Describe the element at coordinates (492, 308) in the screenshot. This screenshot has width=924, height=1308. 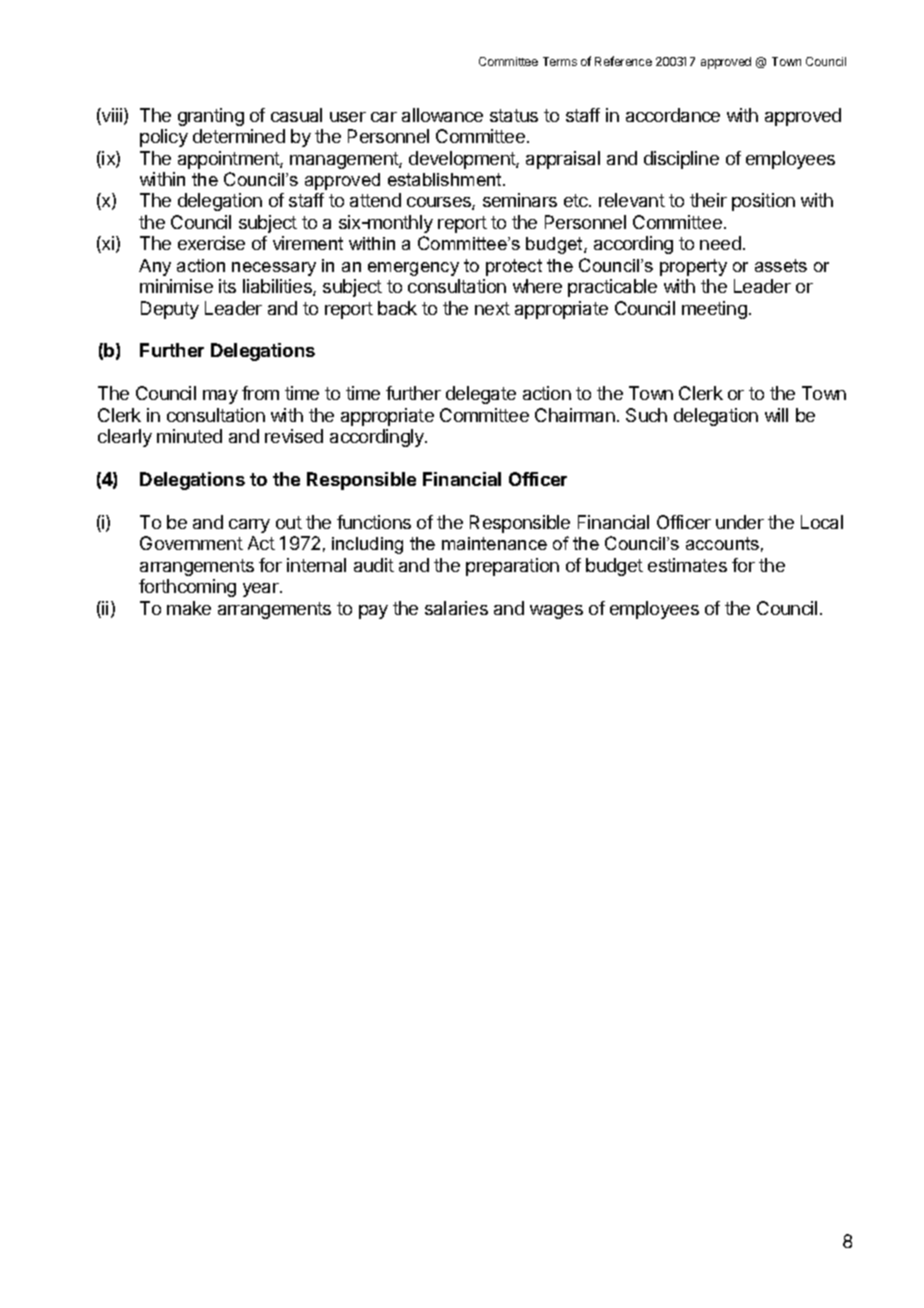
I see `next` at that location.
